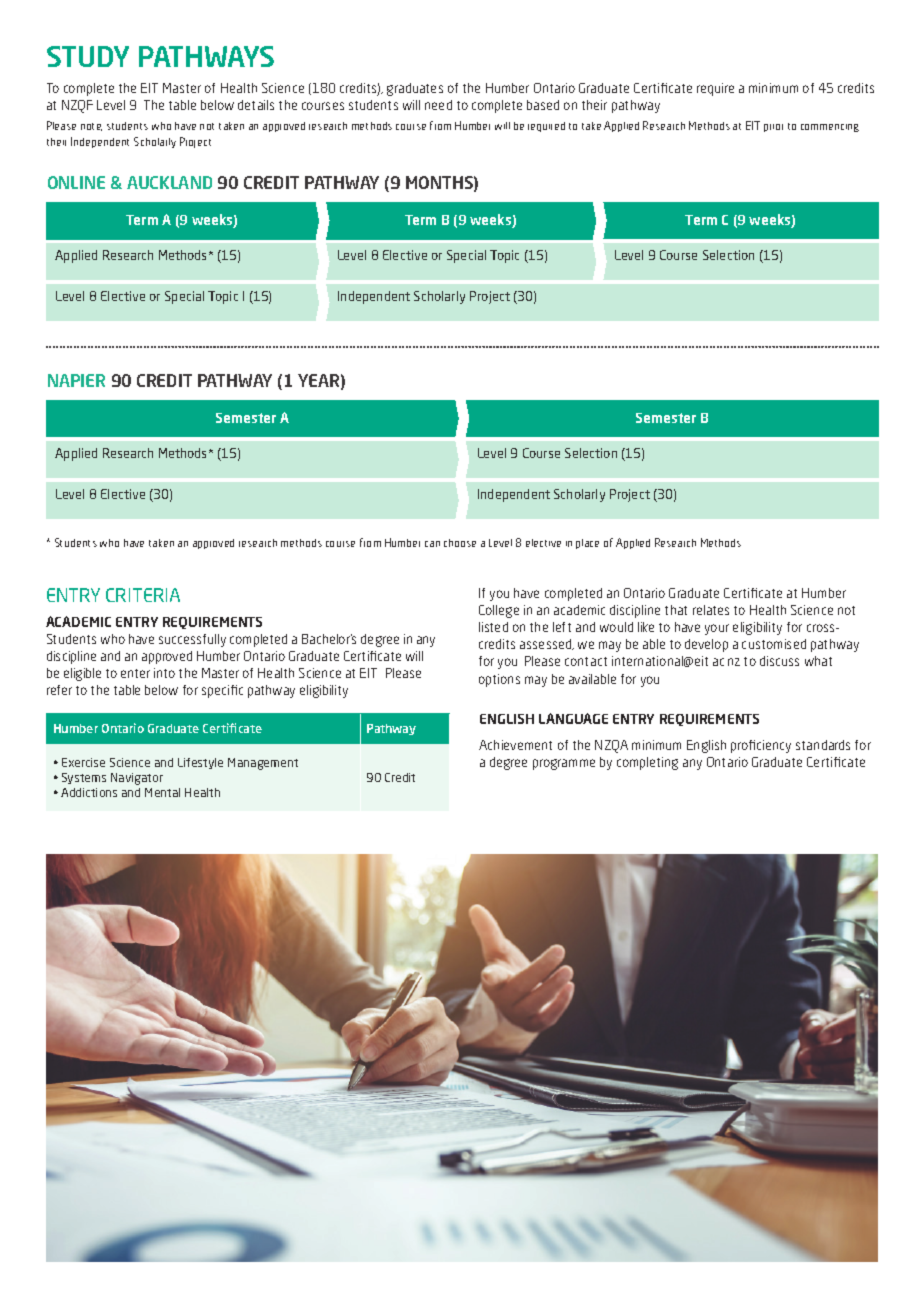 This screenshot has height=1308, width=924. Describe the element at coordinates (460, 543) in the screenshot. I see `choose` at that location.
